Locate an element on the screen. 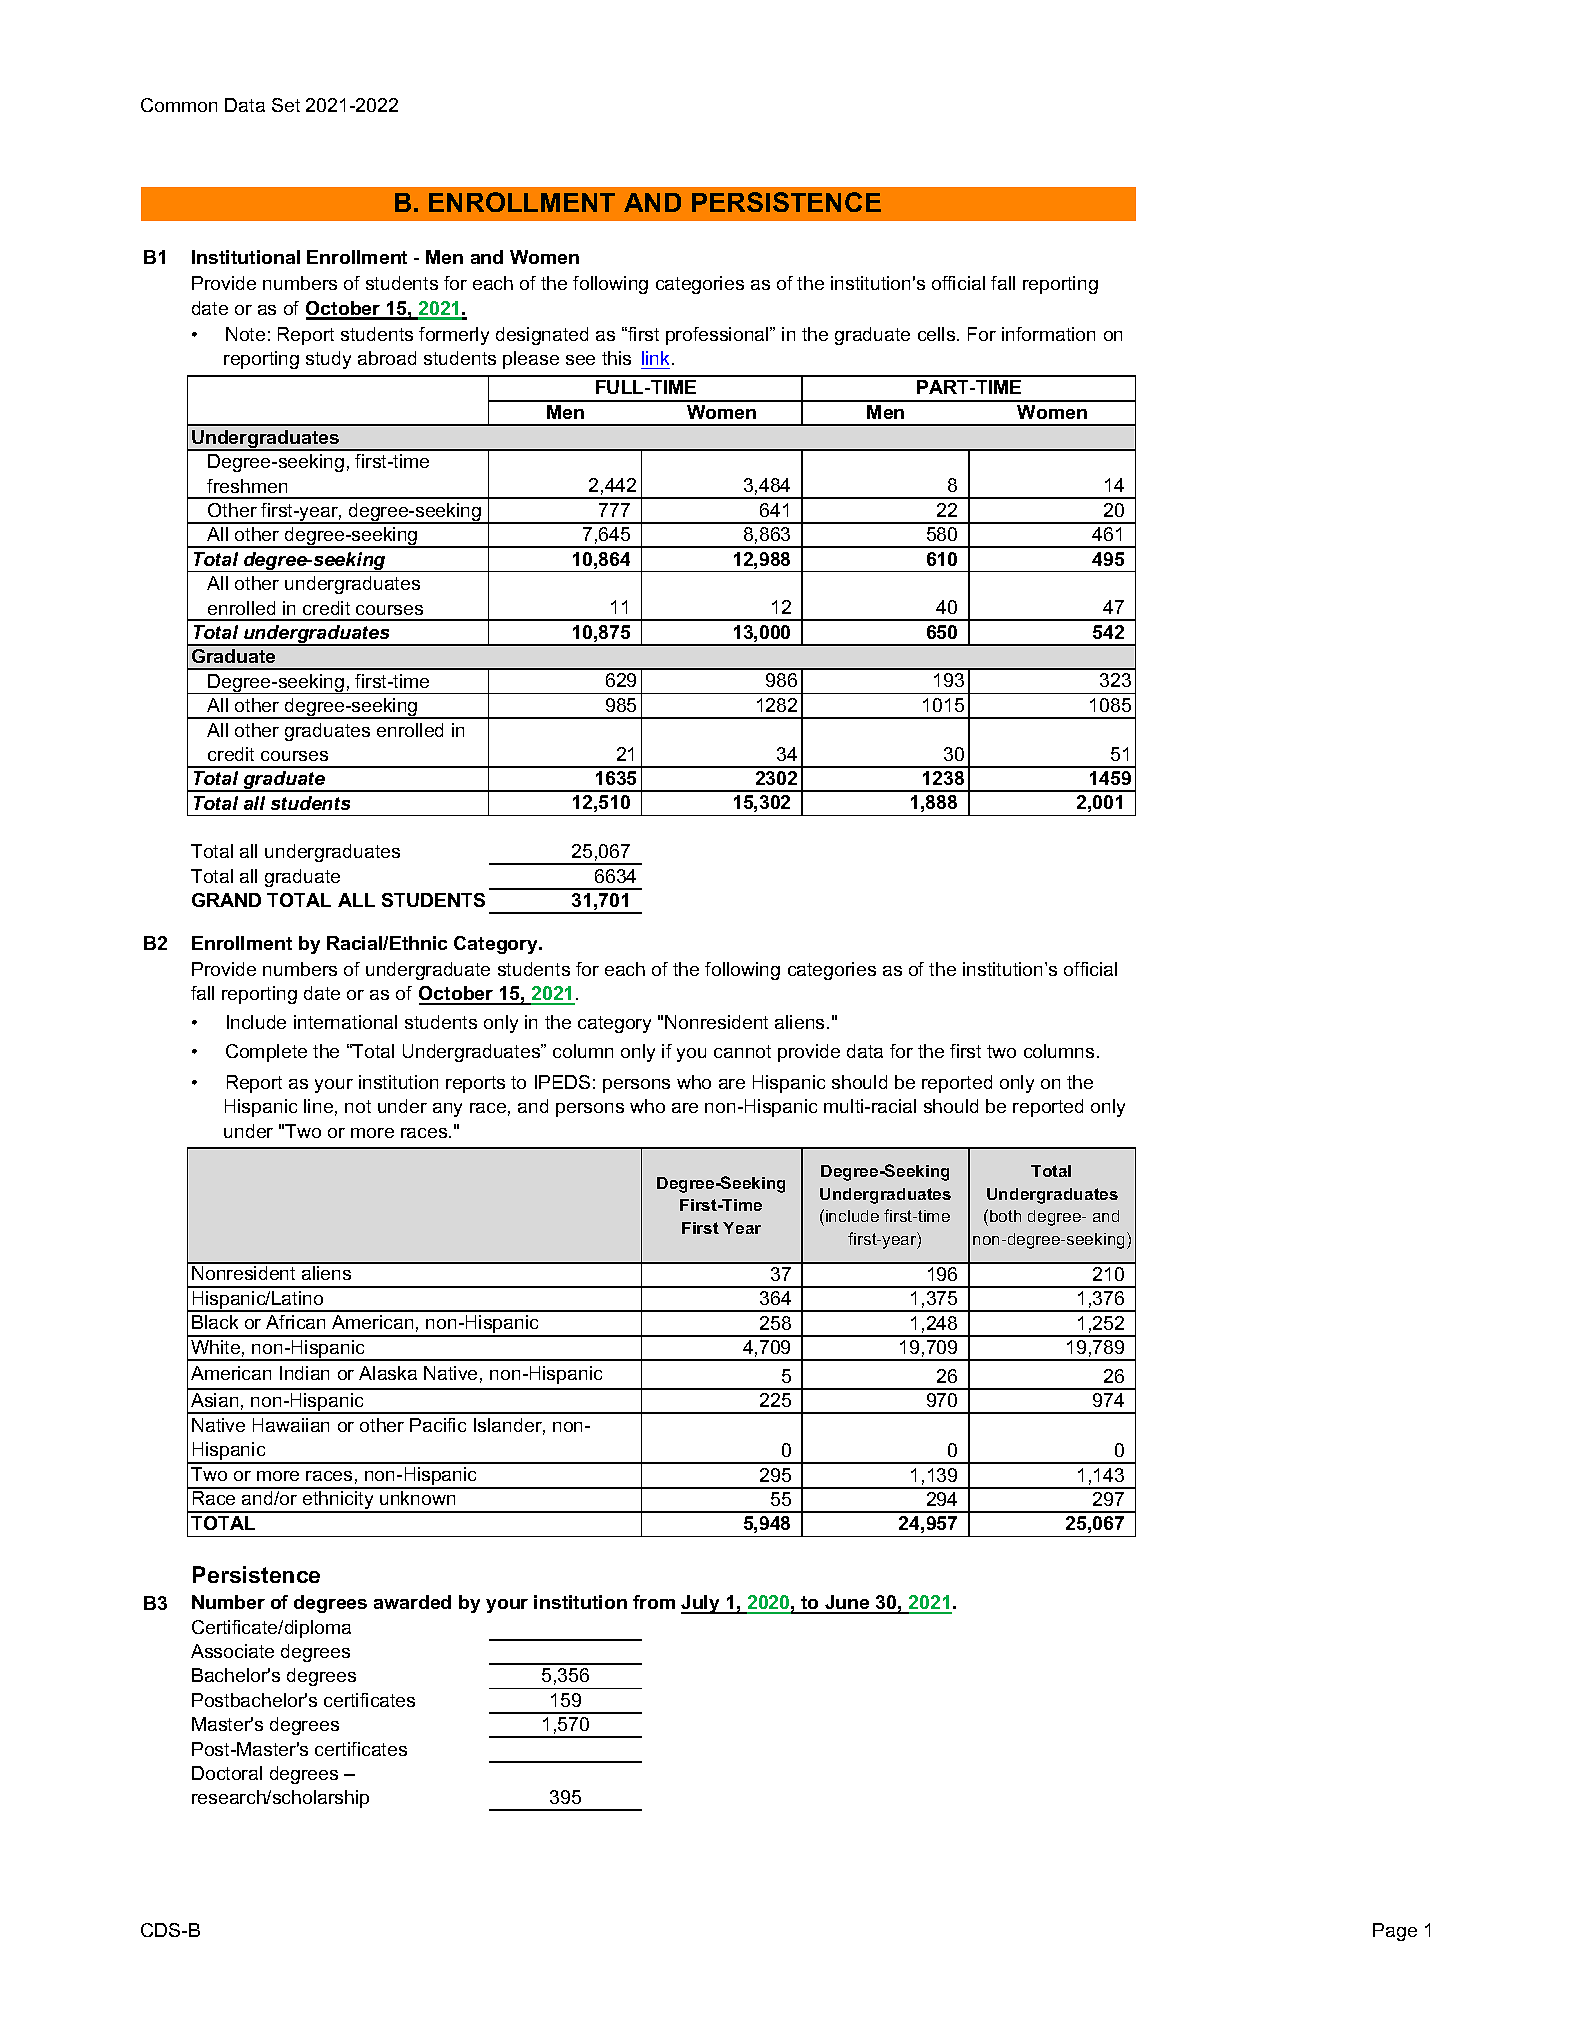 This screenshot has width=1575, height=2038. cells is located at coordinates (938, 334).
